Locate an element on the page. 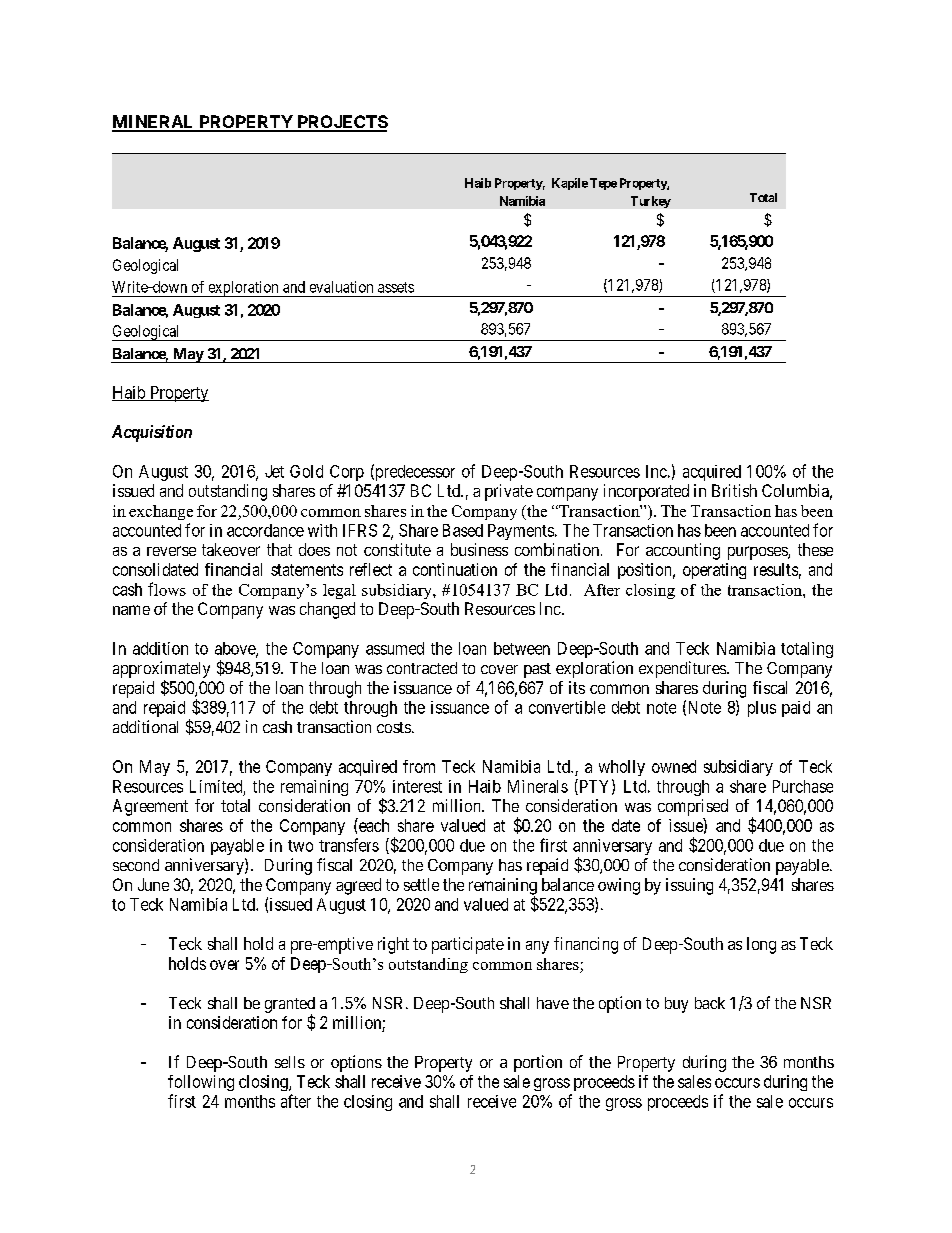 The image size is (952, 1233). back is located at coordinates (710, 1003).
